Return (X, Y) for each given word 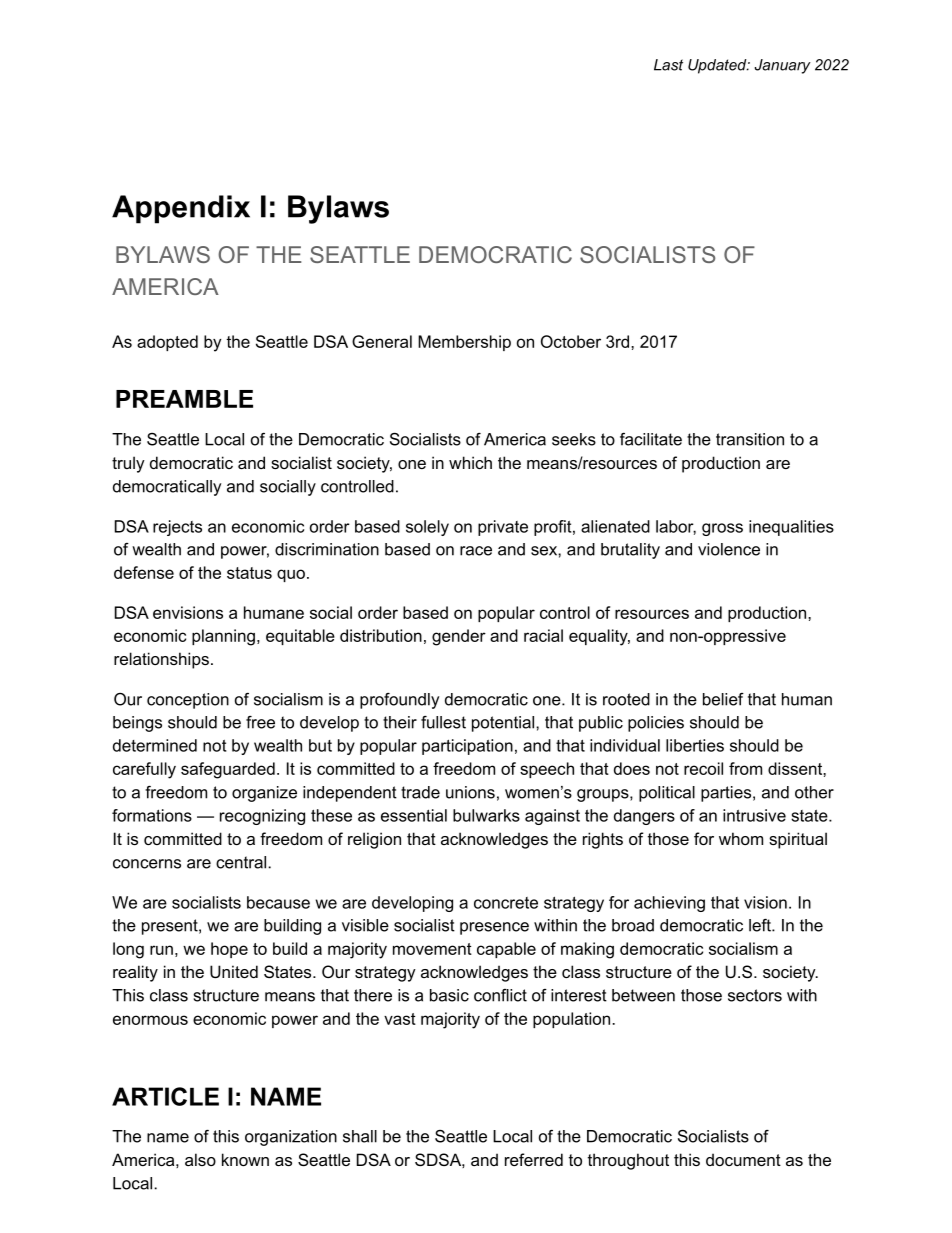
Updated (718, 66)
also (200, 1159)
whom (741, 838)
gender (459, 637)
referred (534, 1159)
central (241, 862)
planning (223, 637)
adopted (167, 343)
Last (668, 65)
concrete (506, 903)
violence (729, 549)
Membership (464, 343)
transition (750, 439)
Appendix (181, 209)
